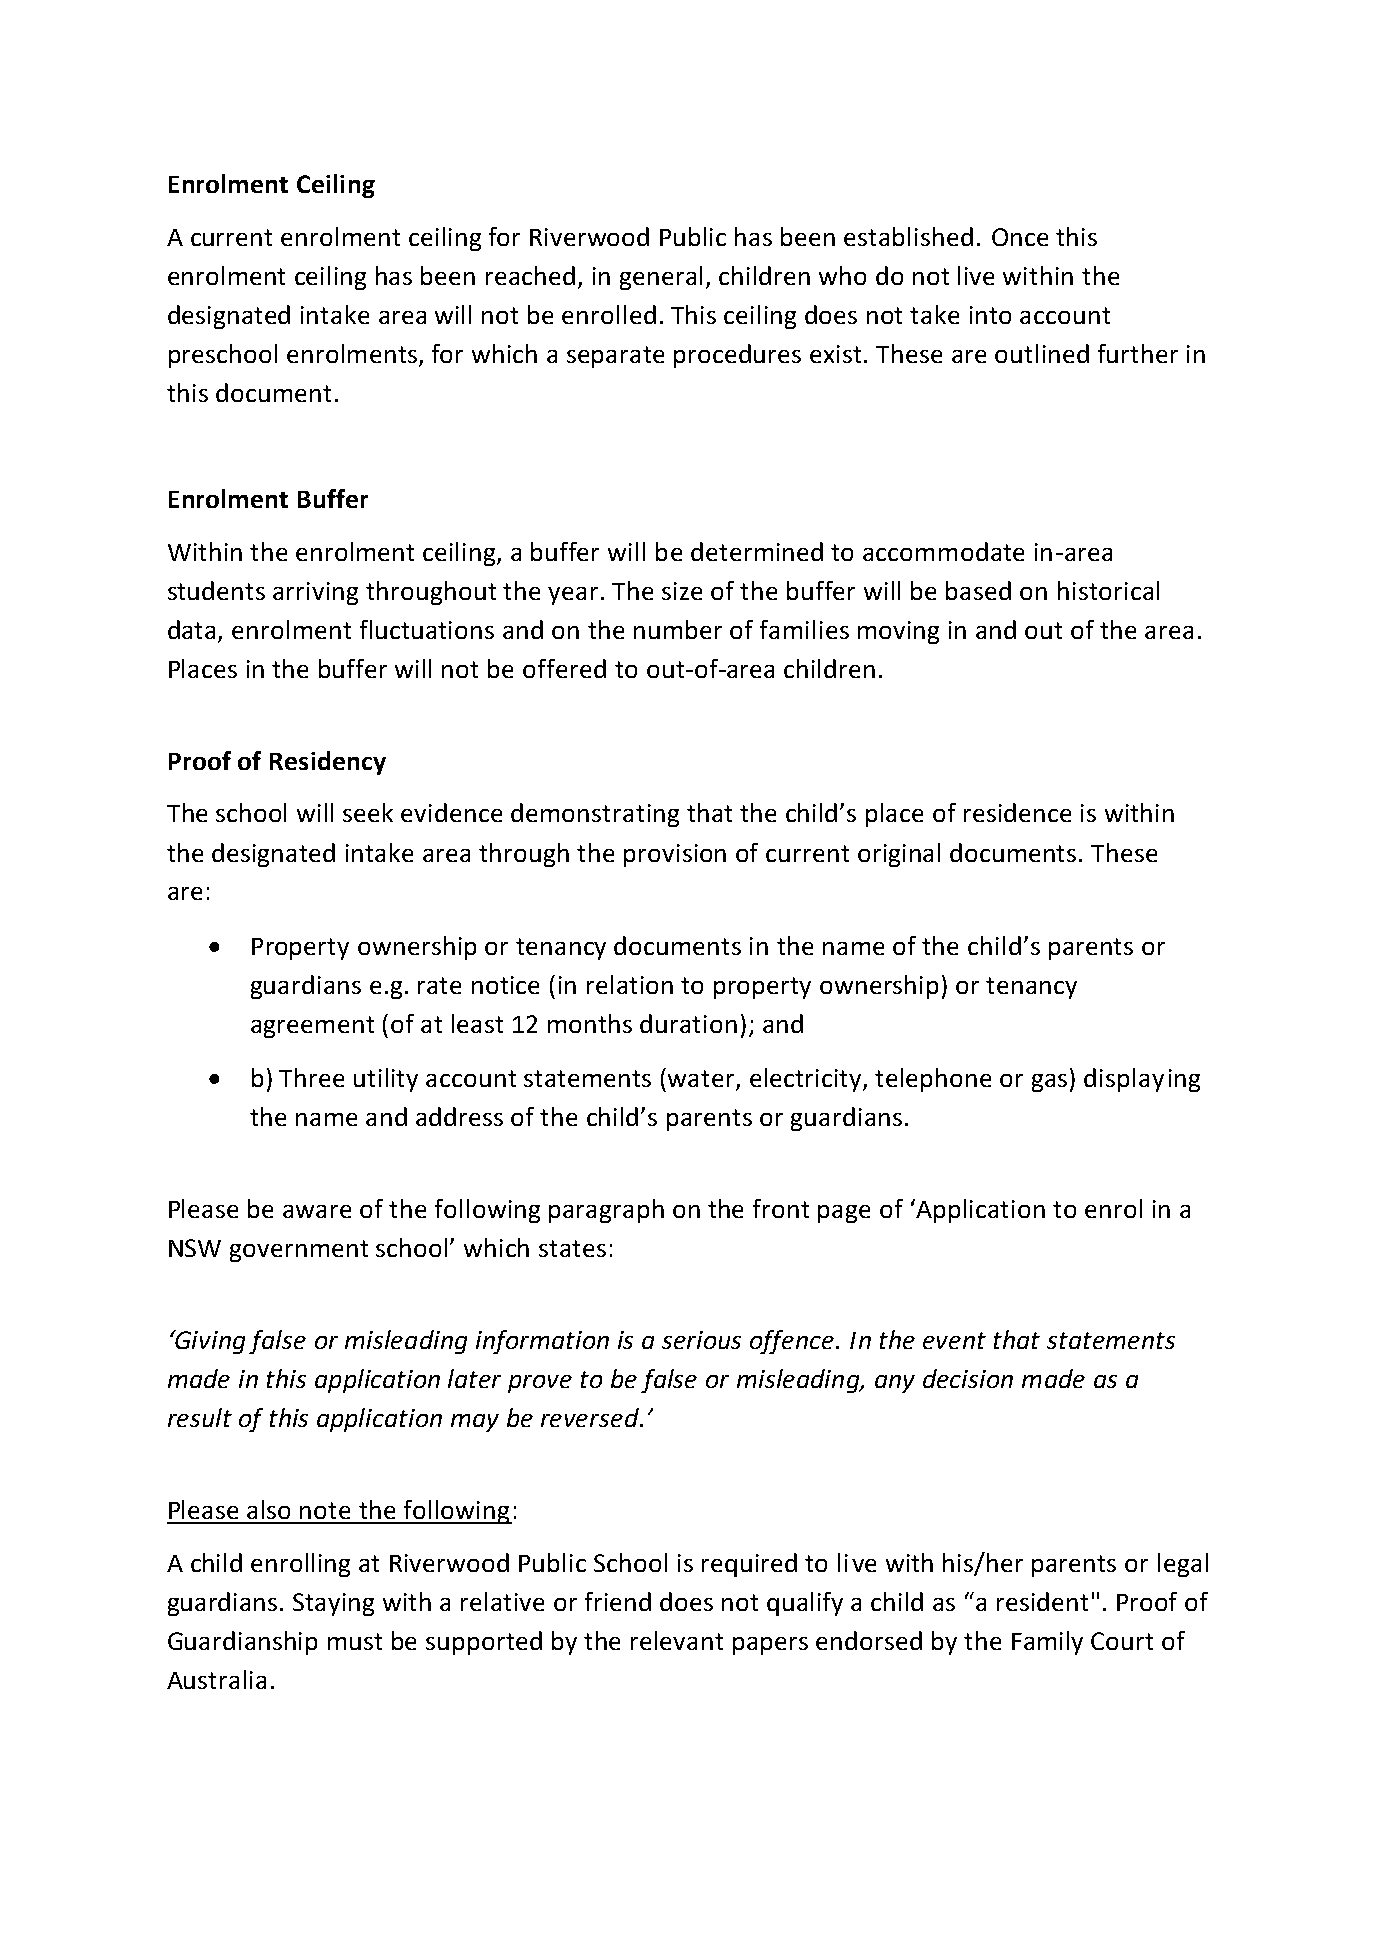 This page has height=1949, width=1378. What do you see at coordinates (1047, 1643) in the page?
I see `Family` at bounding box center [1047, 1643].
